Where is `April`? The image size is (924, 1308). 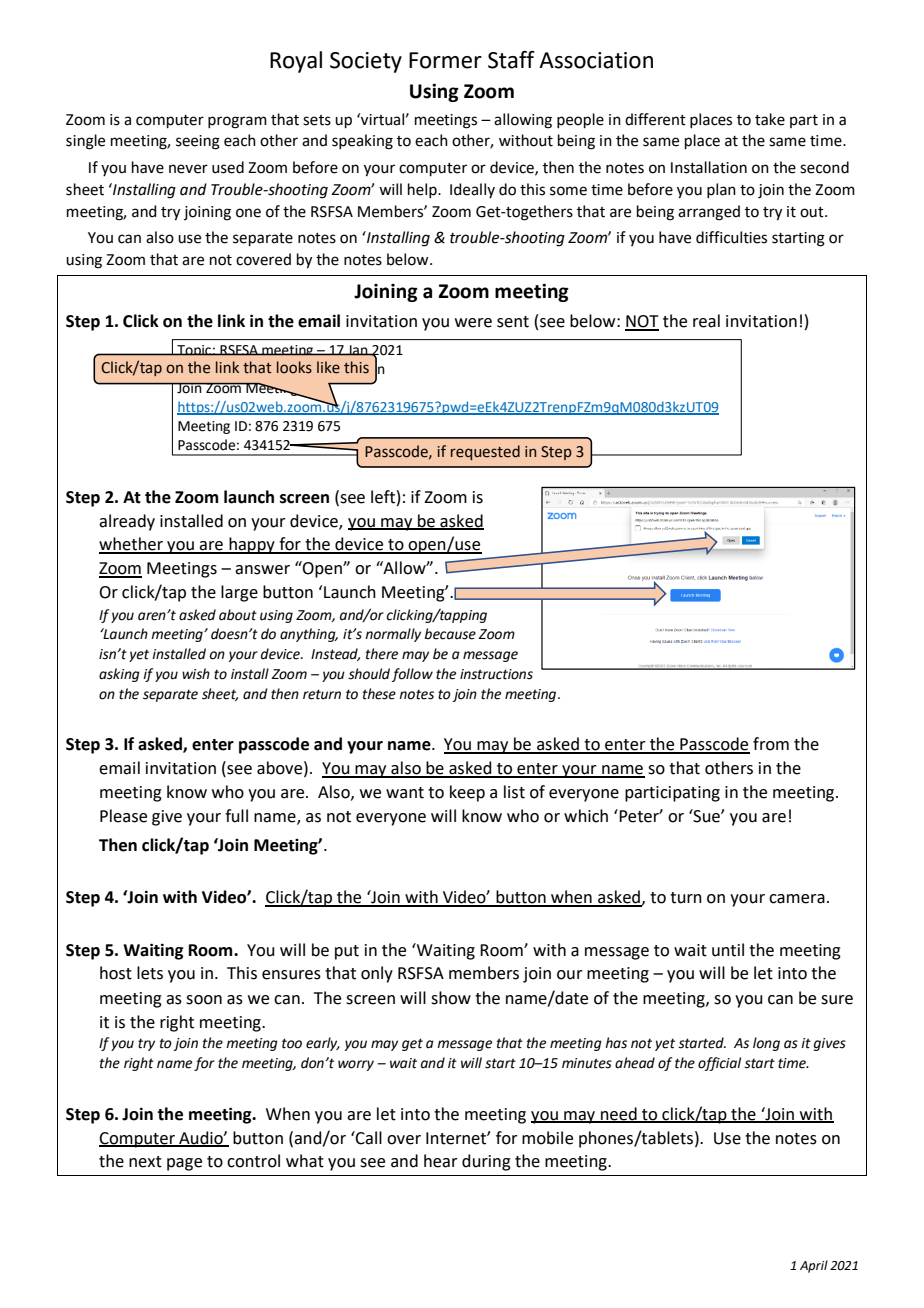 April is located at coordinates (814, 1266).
